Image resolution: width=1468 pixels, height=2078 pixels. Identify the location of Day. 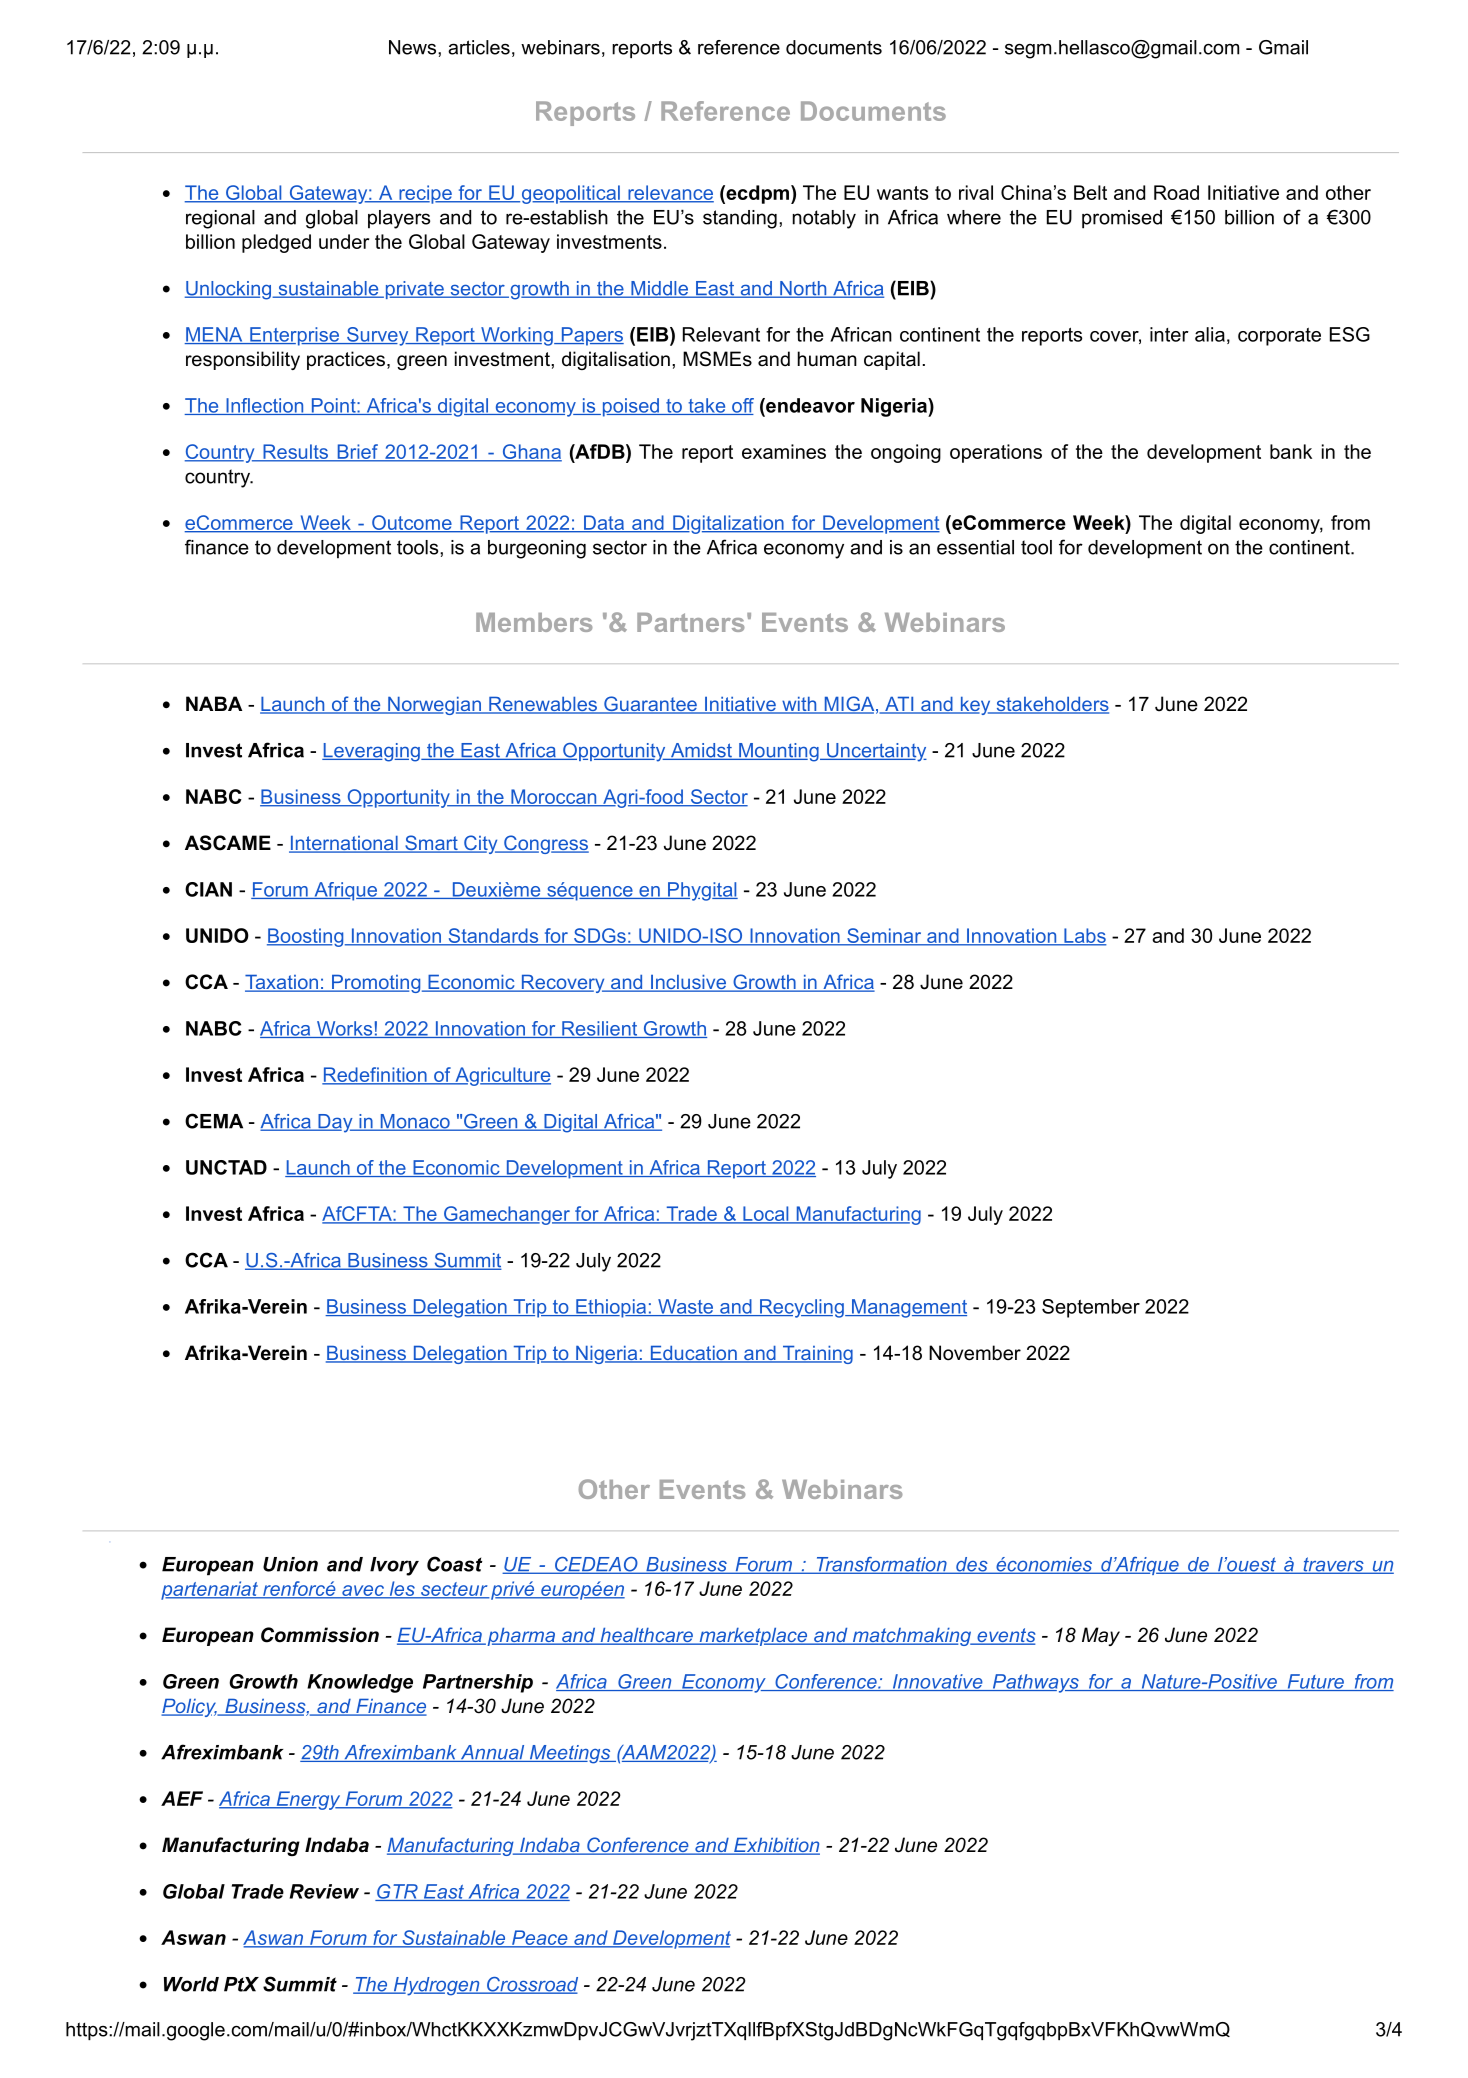
(335, 1123).
